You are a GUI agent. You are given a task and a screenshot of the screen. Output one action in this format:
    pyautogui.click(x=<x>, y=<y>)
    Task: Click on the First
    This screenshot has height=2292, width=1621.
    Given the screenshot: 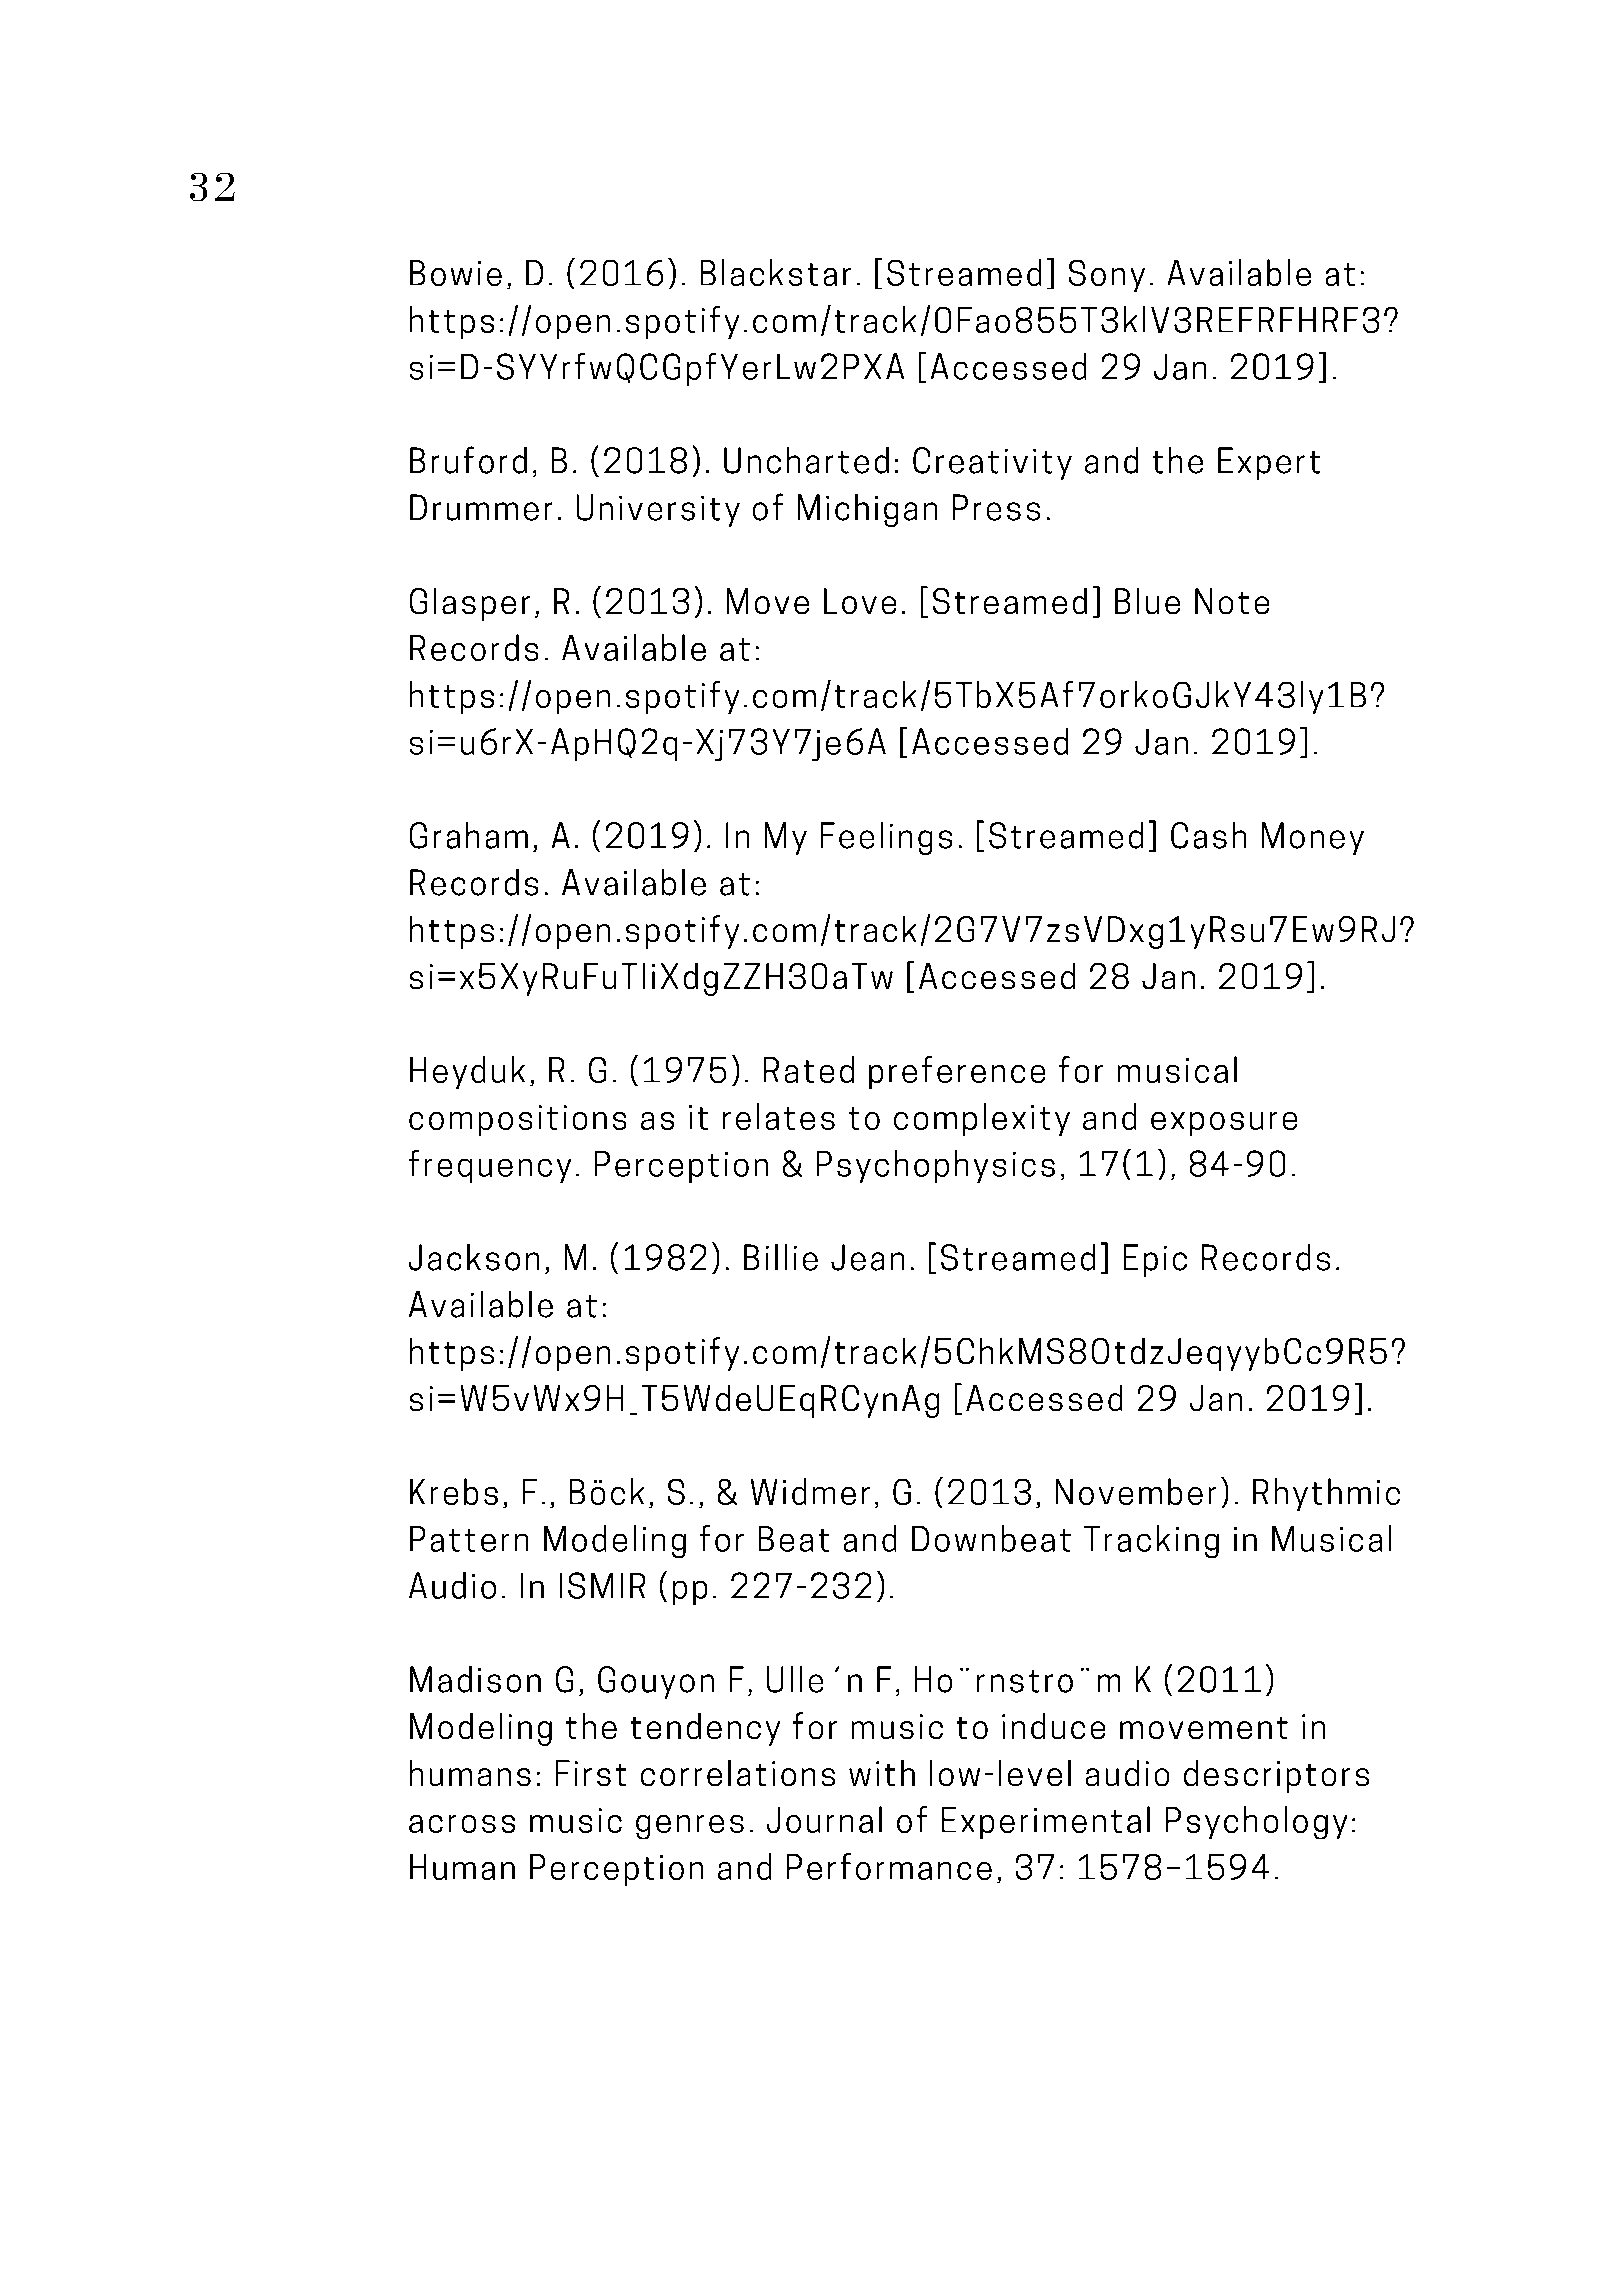 What is the action you would take?
    pyautogui.click(x=591, y=1773)
